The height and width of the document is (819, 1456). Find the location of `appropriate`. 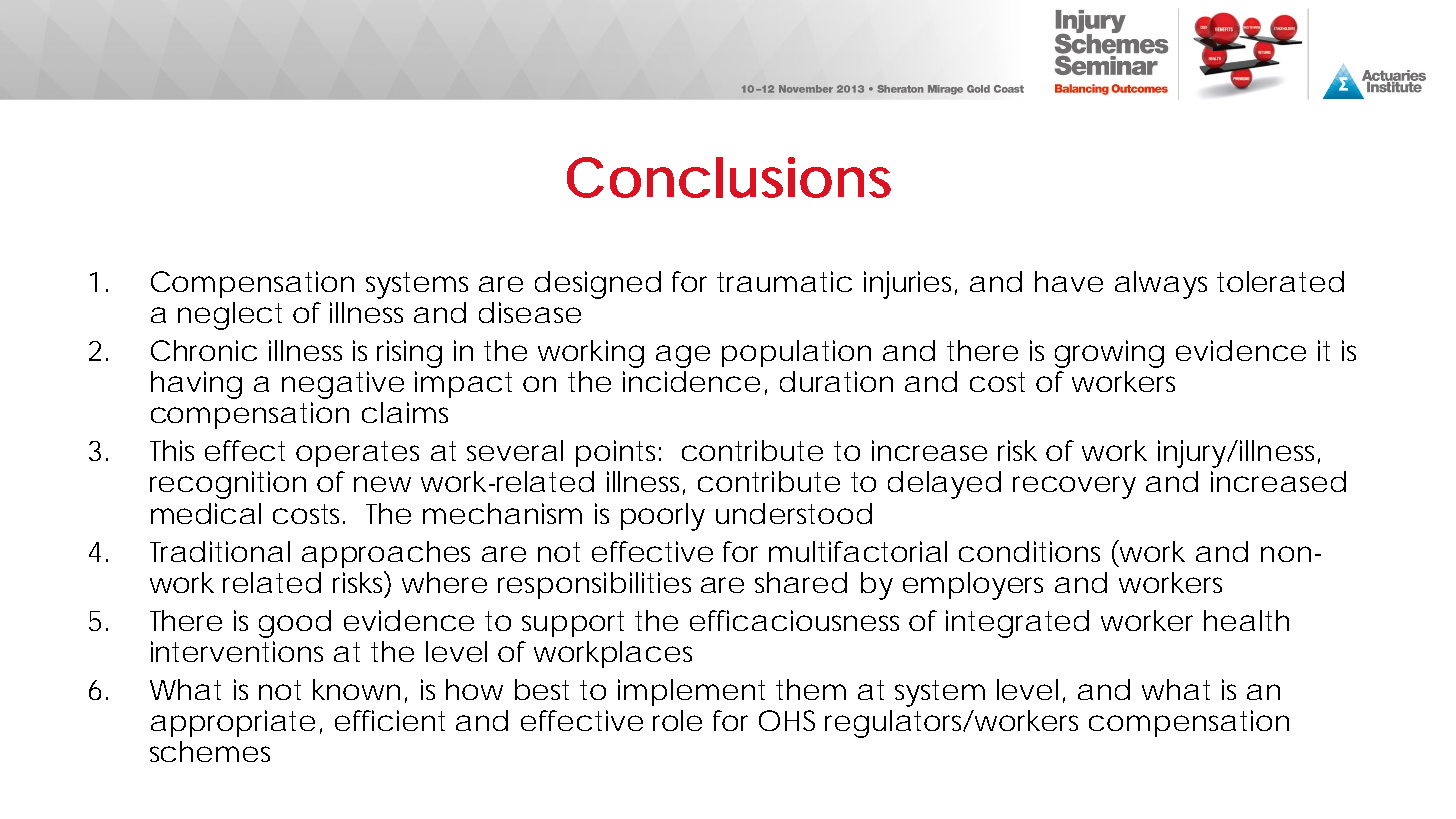

appropriate is located at coordinates (233, 723).
